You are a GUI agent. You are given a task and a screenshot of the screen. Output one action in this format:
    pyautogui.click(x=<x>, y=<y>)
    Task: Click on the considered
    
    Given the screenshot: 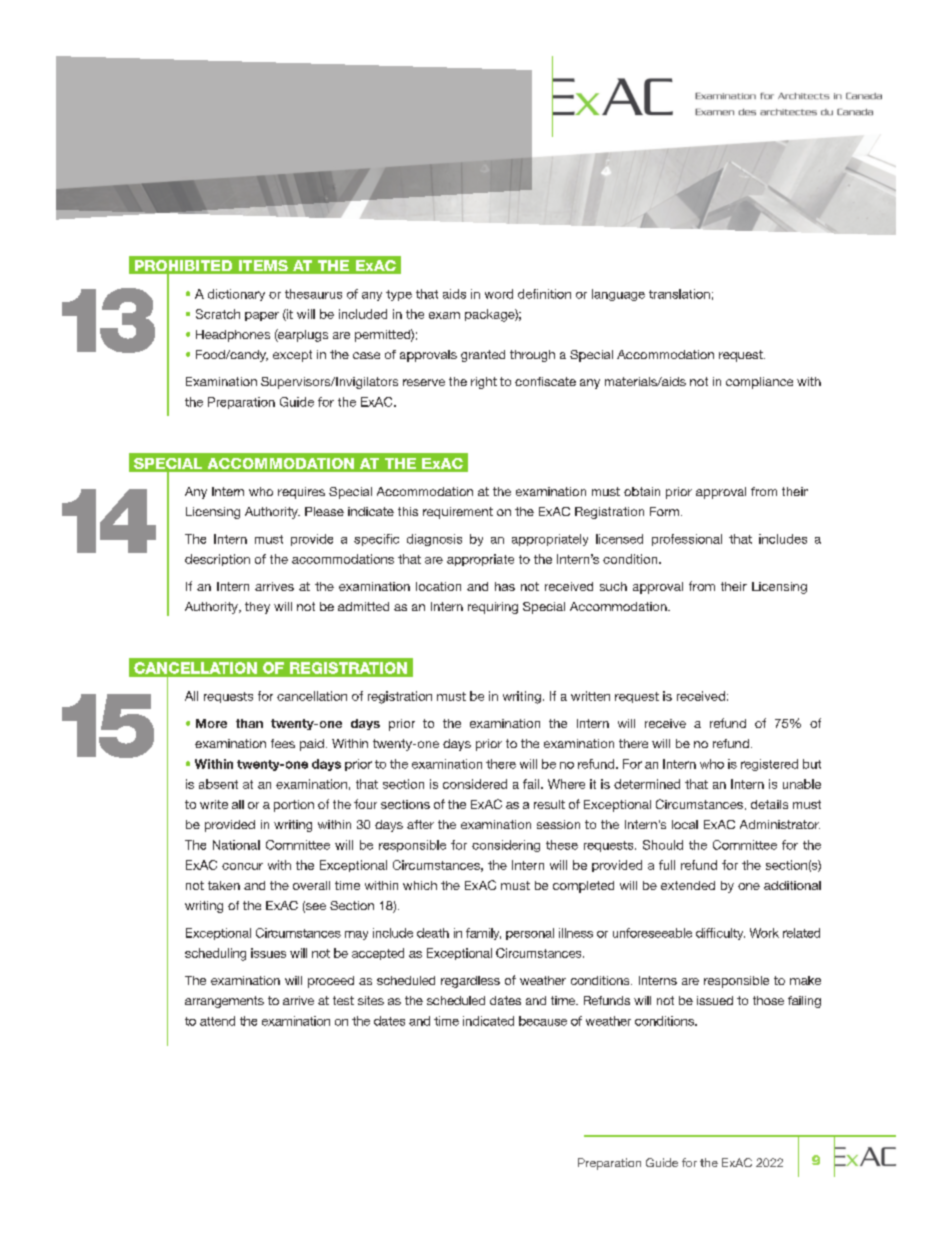 What is the action you would take?
    pyautogui.click(x=475, y=784)
